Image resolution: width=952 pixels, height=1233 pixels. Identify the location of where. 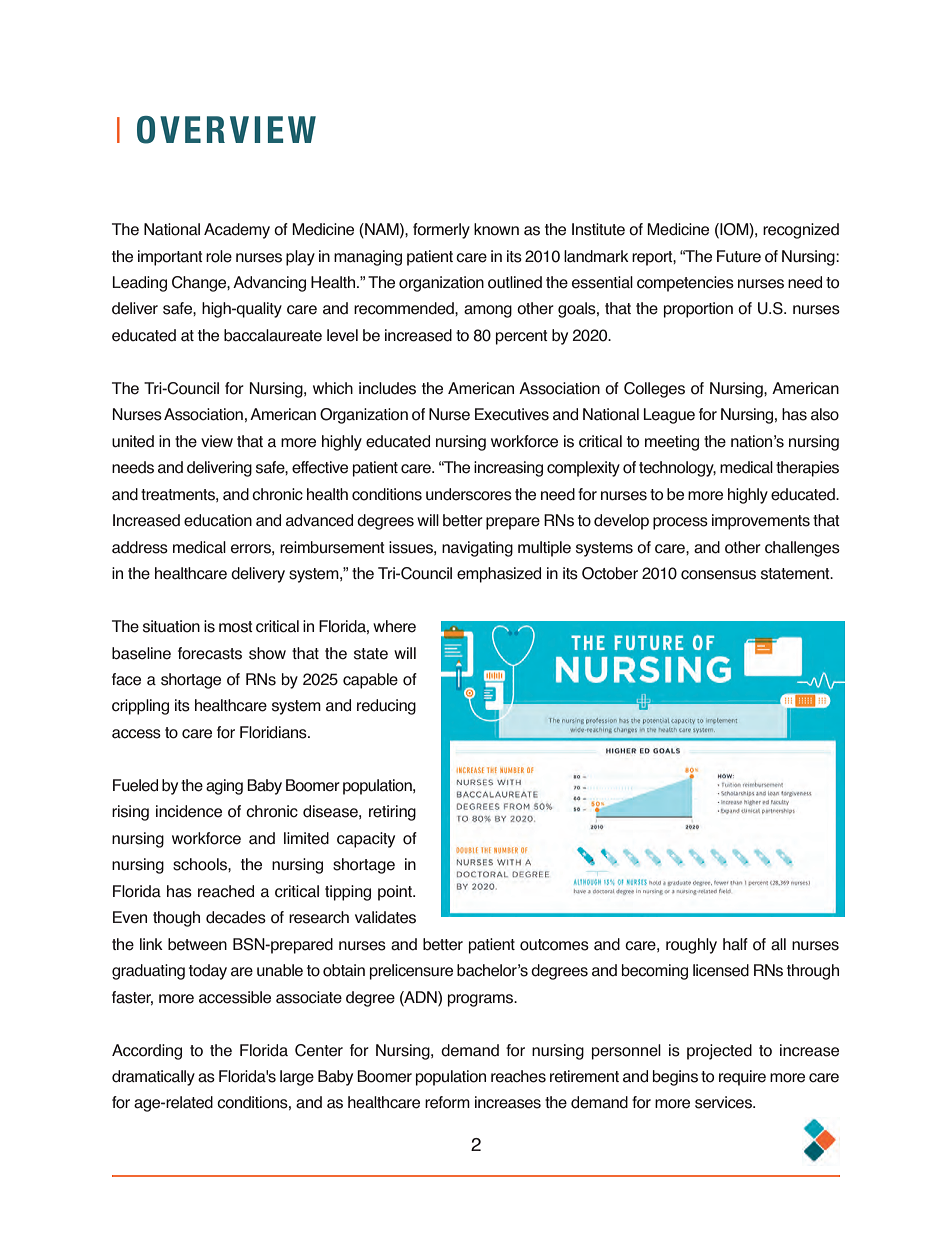
(394, 626).
